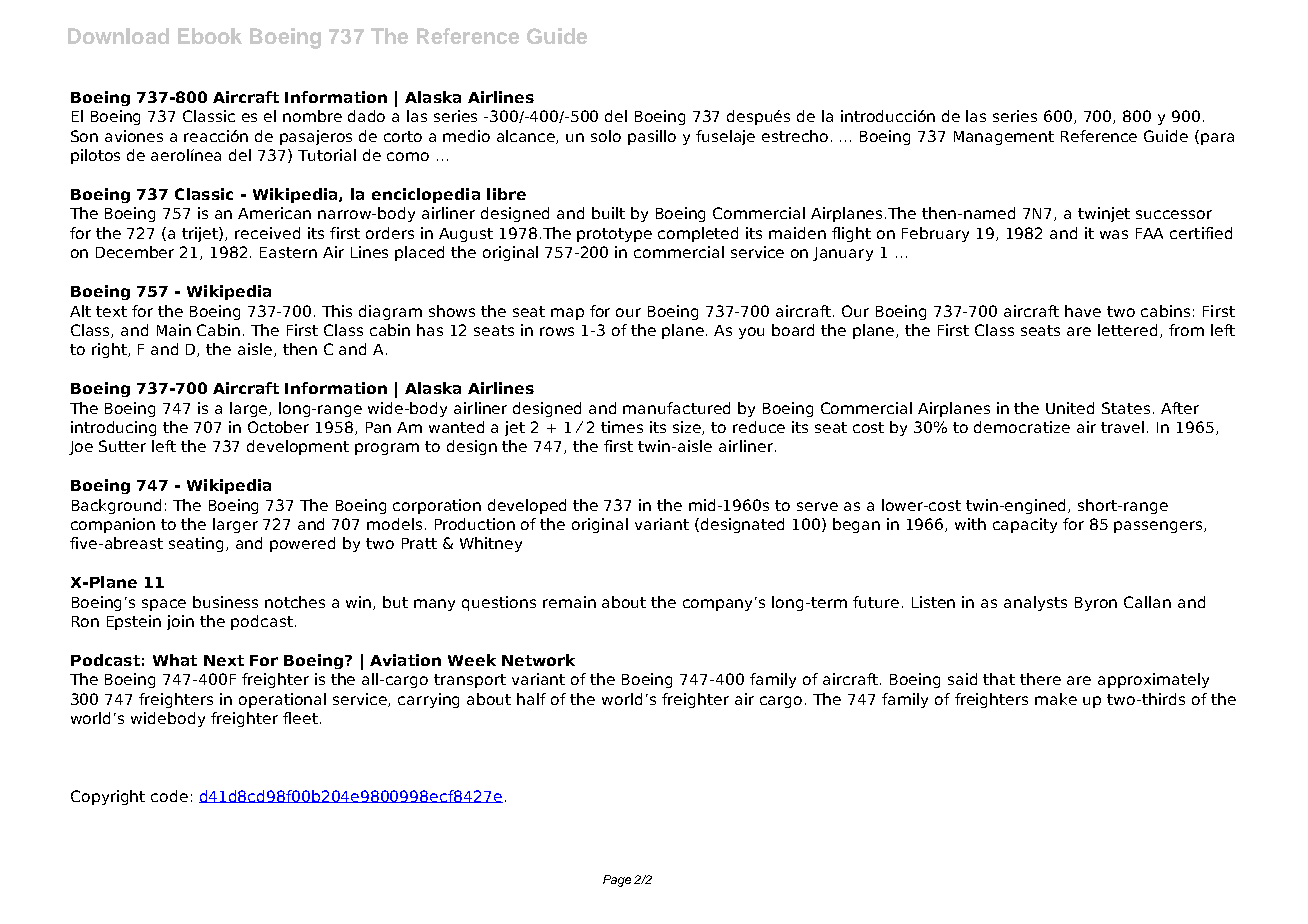 Image resolution: width=1308 pixels, height=924 pixels. What do you see at coordinates (225, 602) in the screenshot?
I see `business` at bounding box center [225, 602].
